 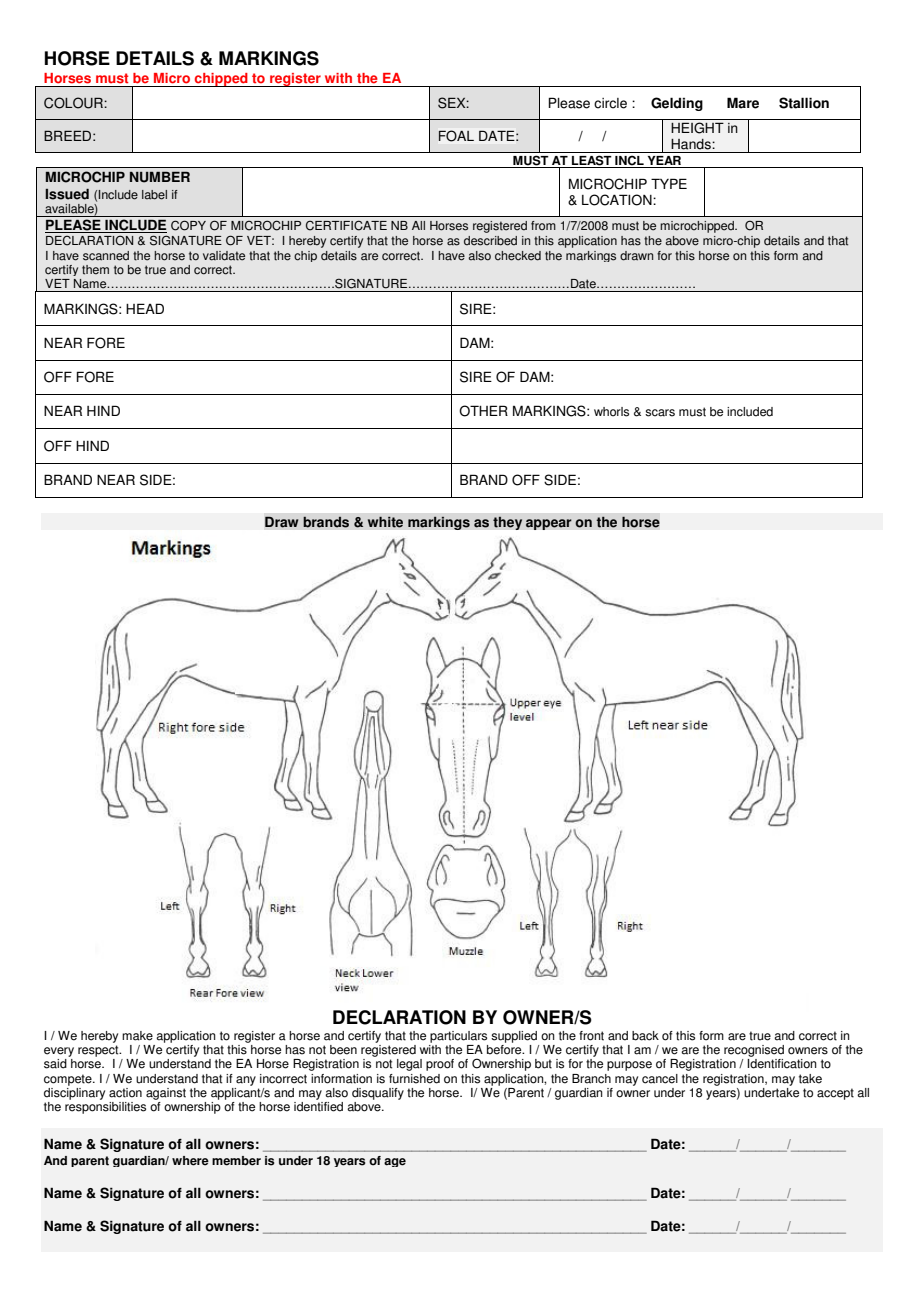 I want to click on particulars, so click(x=458, y=1037).
